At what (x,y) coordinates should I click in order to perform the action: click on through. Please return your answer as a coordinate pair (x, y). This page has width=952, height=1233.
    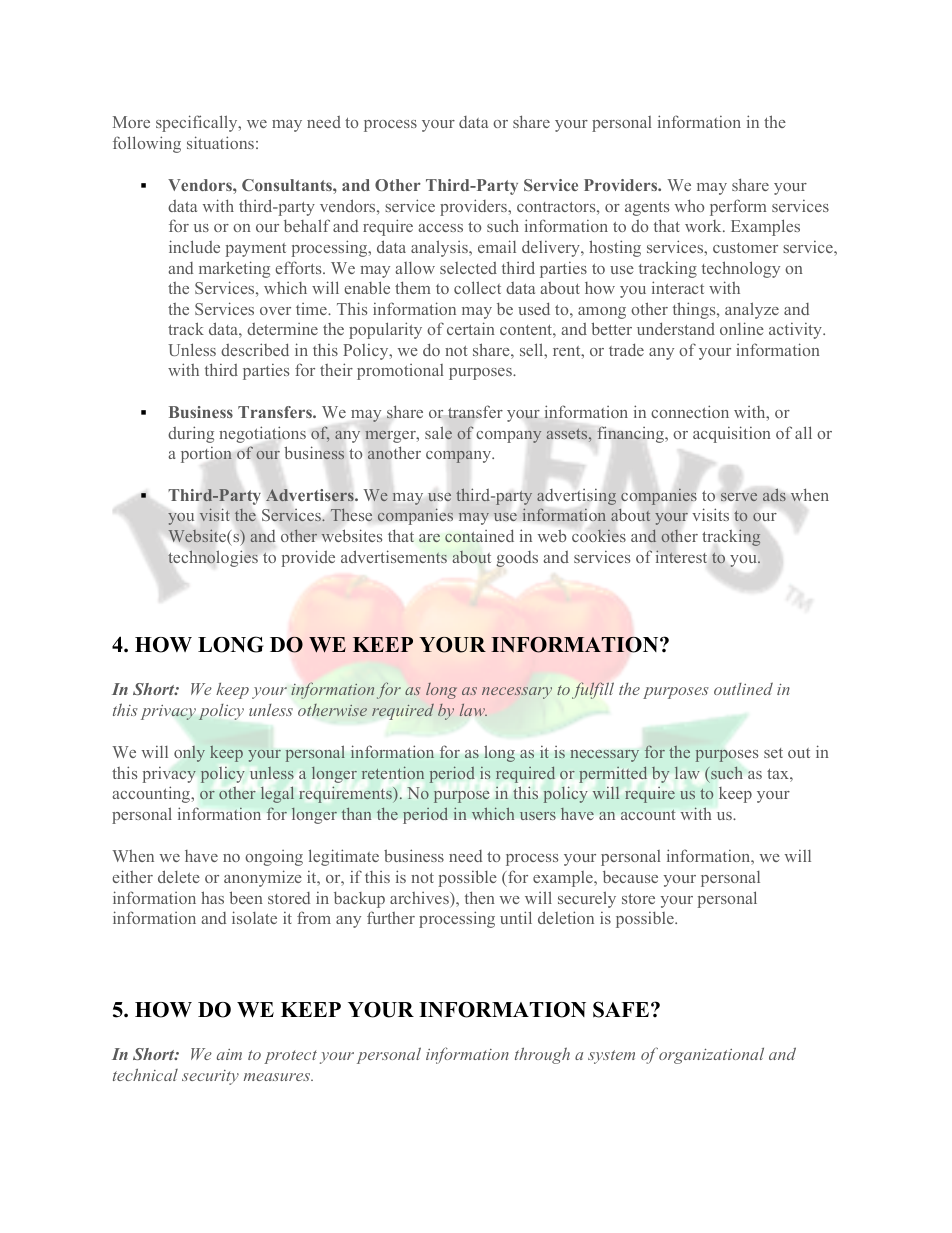
    Looking at the image, I should click on (542, 1055).
